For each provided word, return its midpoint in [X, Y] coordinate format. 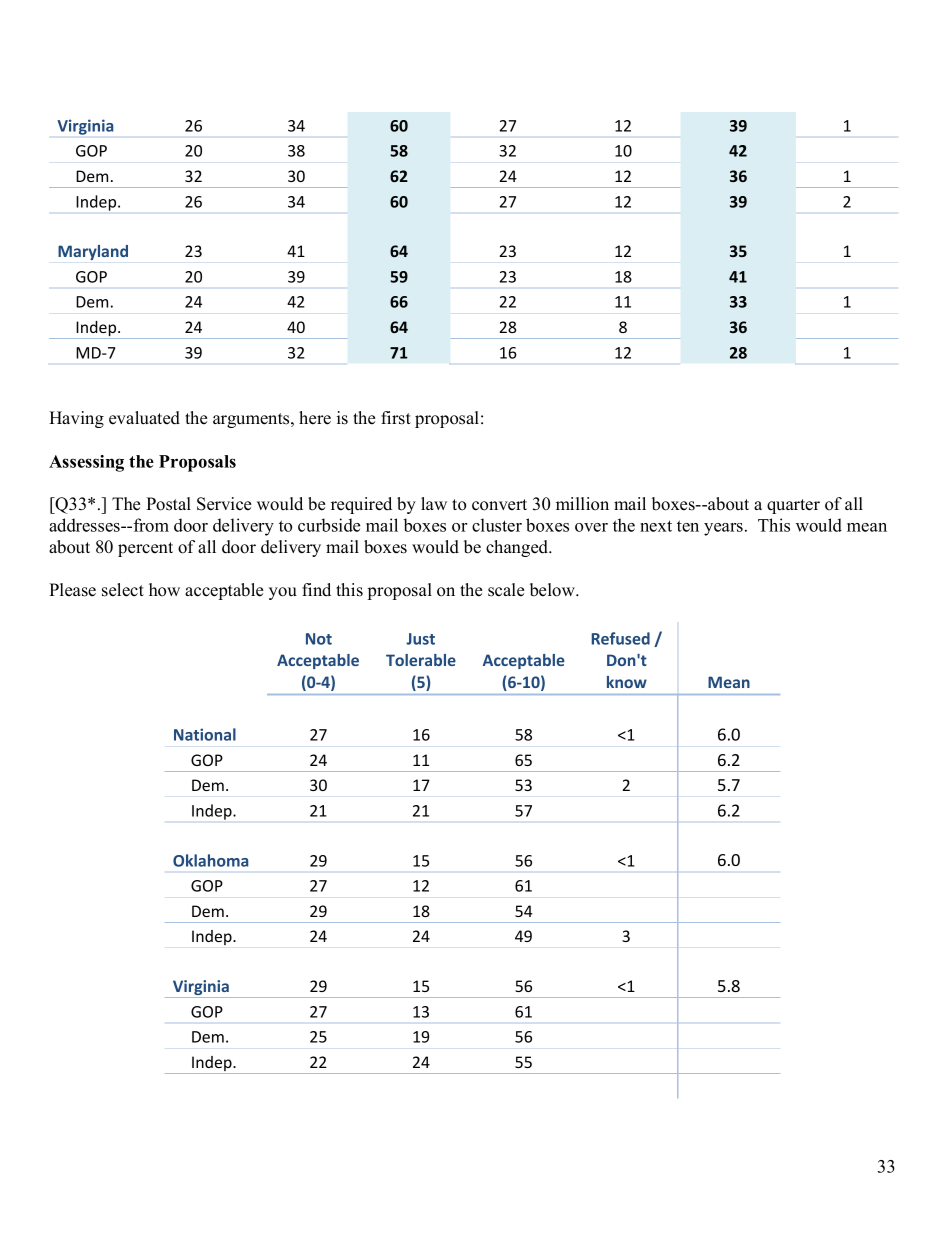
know [627, 682]
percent [145, 549]
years [725, 529]
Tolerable [421, 660]
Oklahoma [210, 860]
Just [420, 639]
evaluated [144, 418]
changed [518, 548]
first [396, 418]
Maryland [93, 252]
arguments [252, 420]
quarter [793, 506]
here [315, 418]
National [205, 734]
